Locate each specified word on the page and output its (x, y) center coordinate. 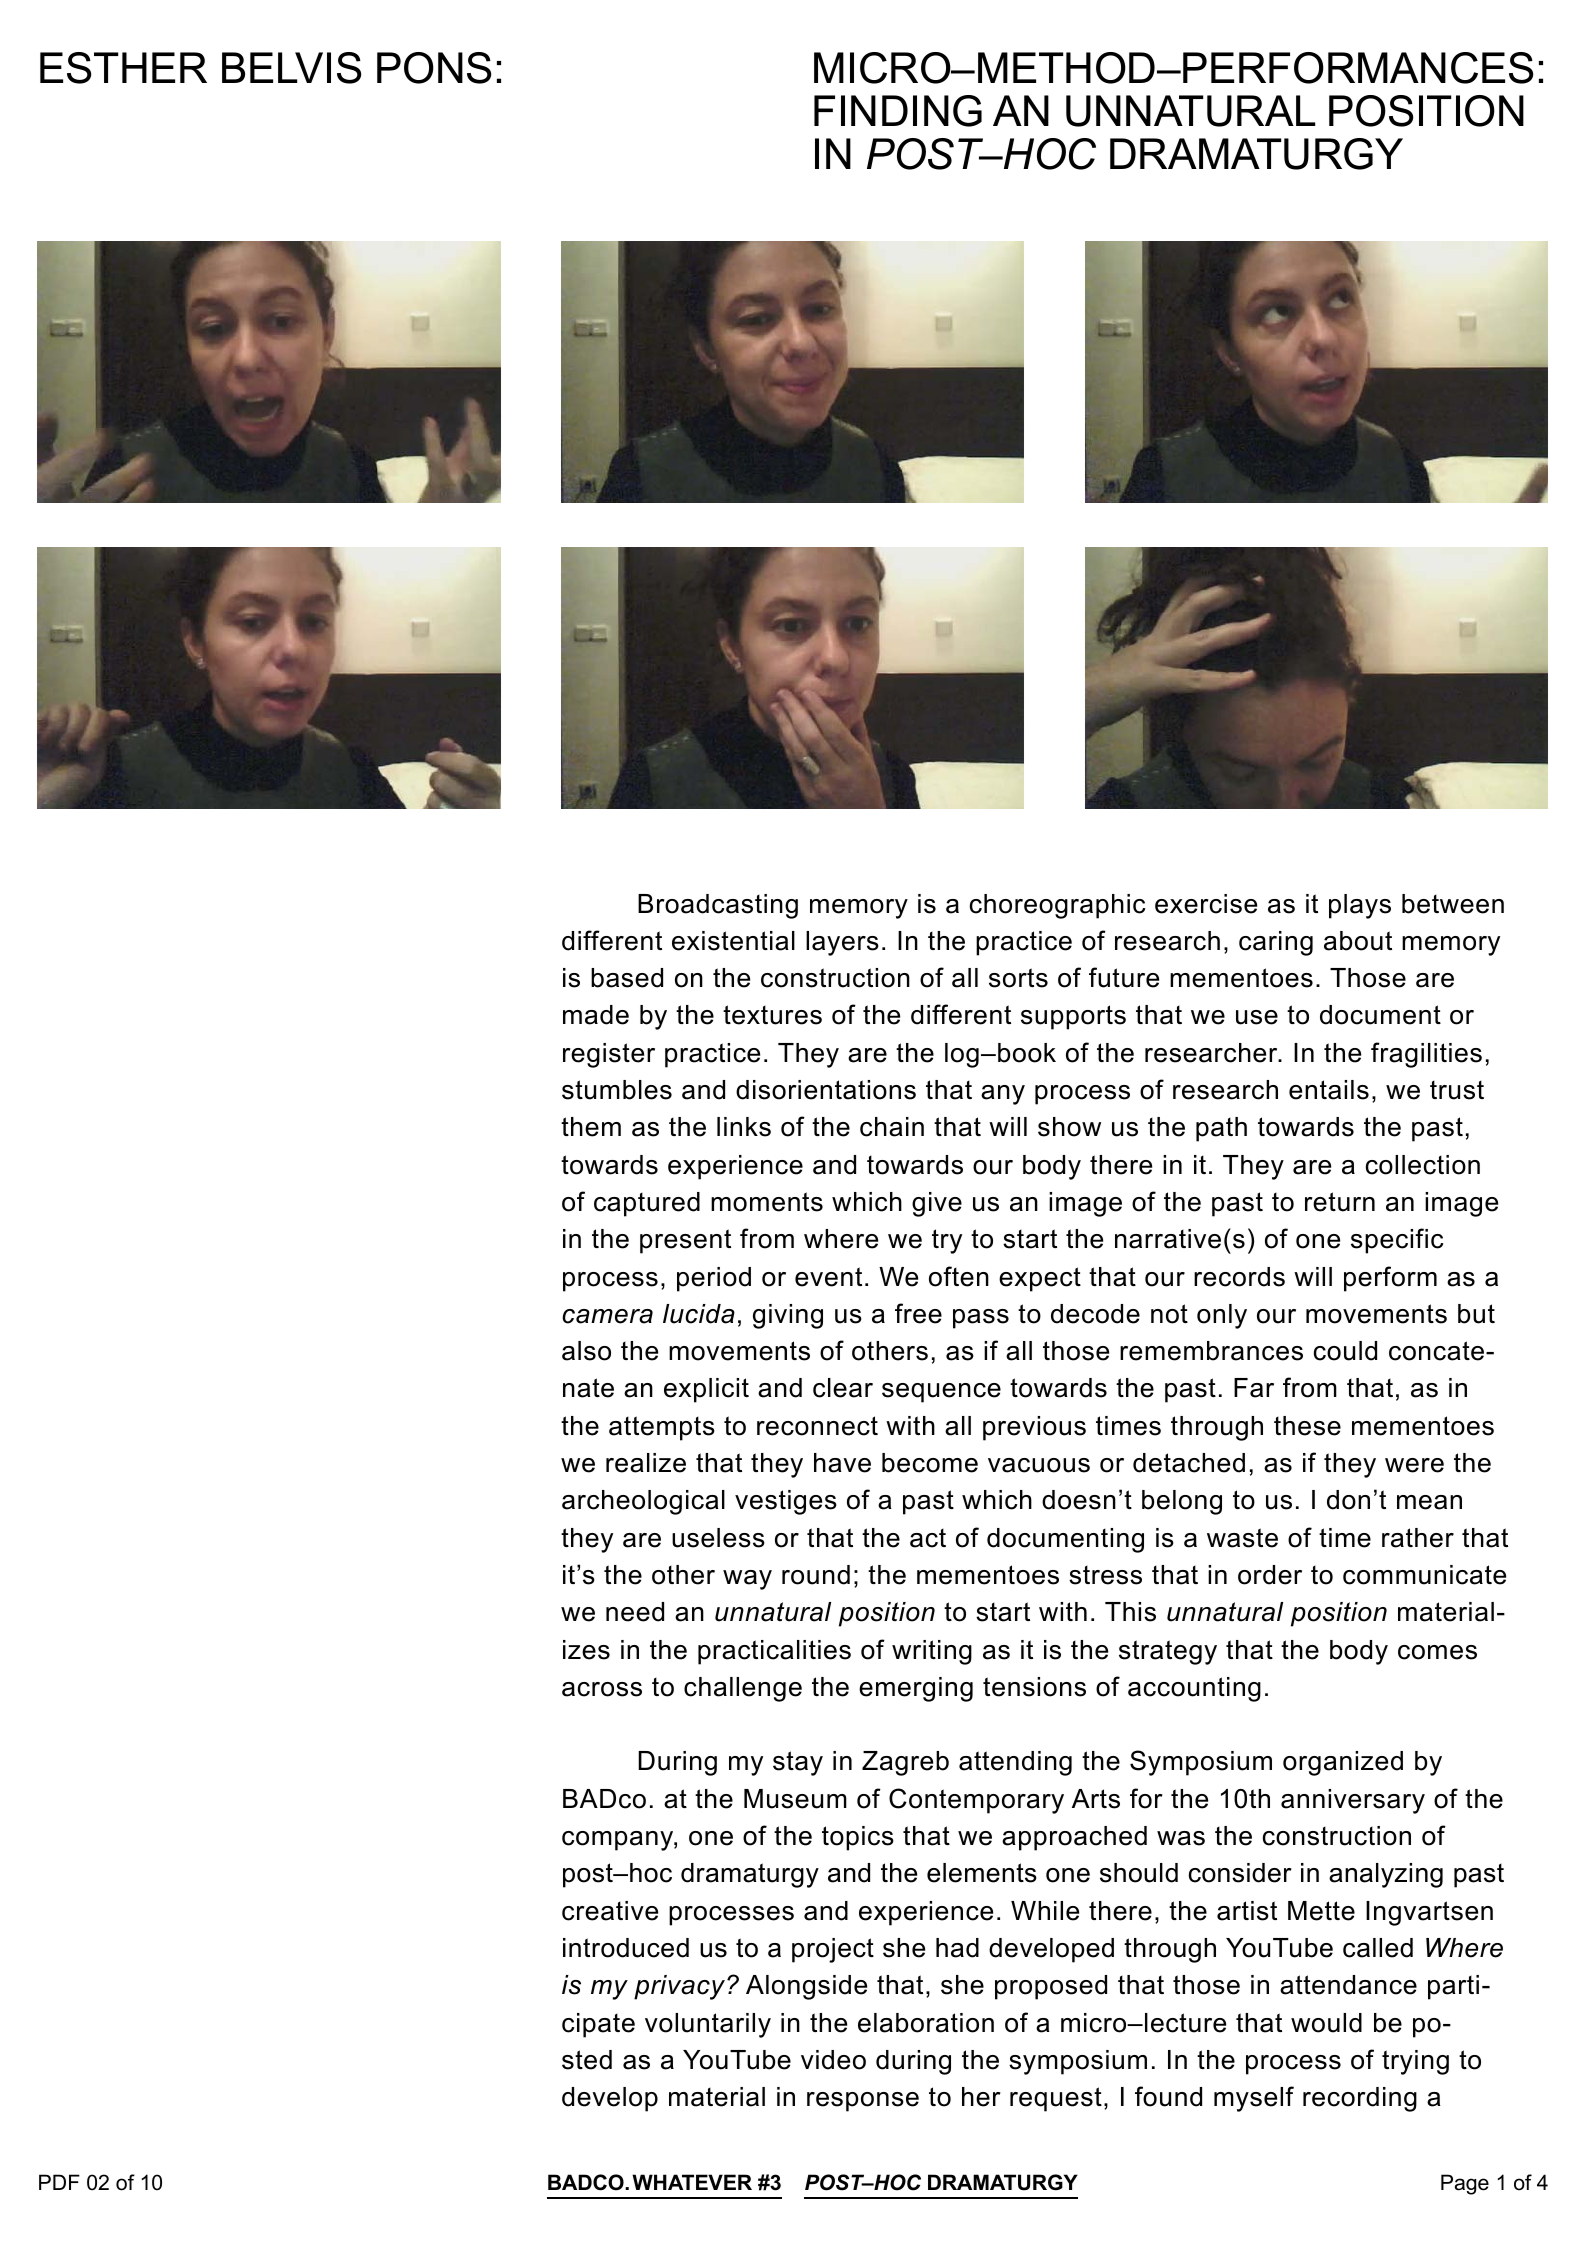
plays (1360, 906)
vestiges (786, 1502)
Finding (898, 111)
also (586, 1351)
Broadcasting (718, 906)
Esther (123, 68)
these (1307, 1426)
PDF (59, 2182)
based (627, 978)
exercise (1206, 904)
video (833, 2060)
